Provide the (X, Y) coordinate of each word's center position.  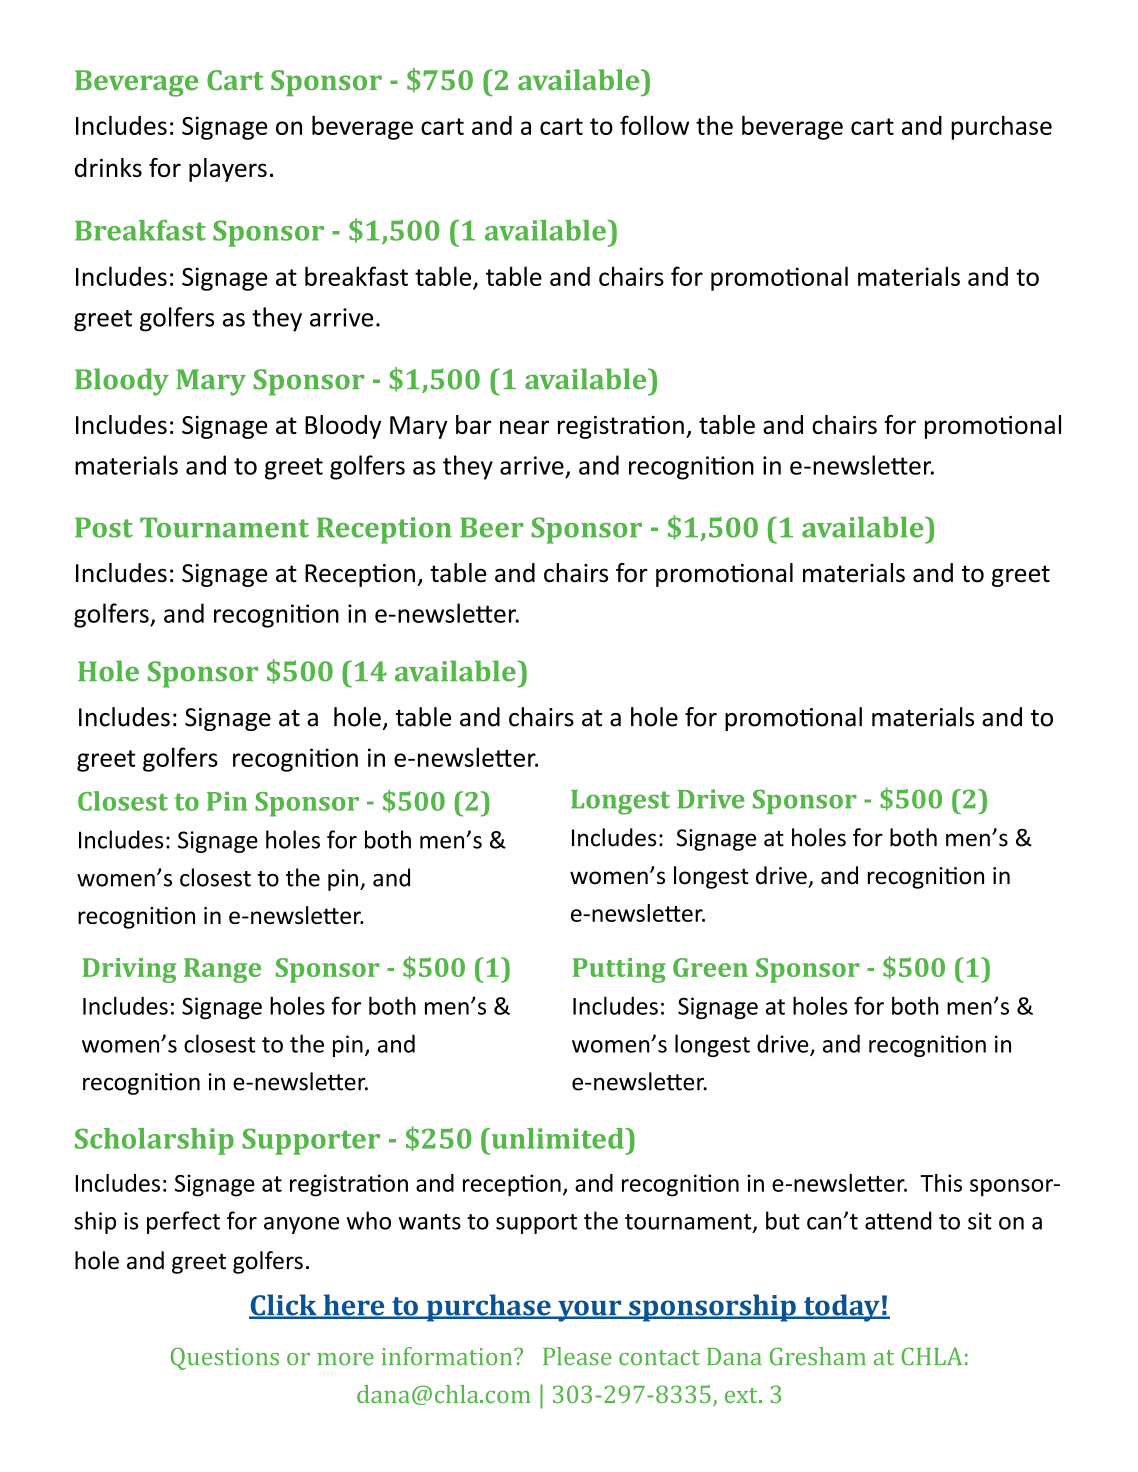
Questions (225, 1358)
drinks (108, 167)
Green (710, 967)
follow (654, 125)
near (524, 427)
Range (222, 970)
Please (577, 1356)
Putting (619, 970)
